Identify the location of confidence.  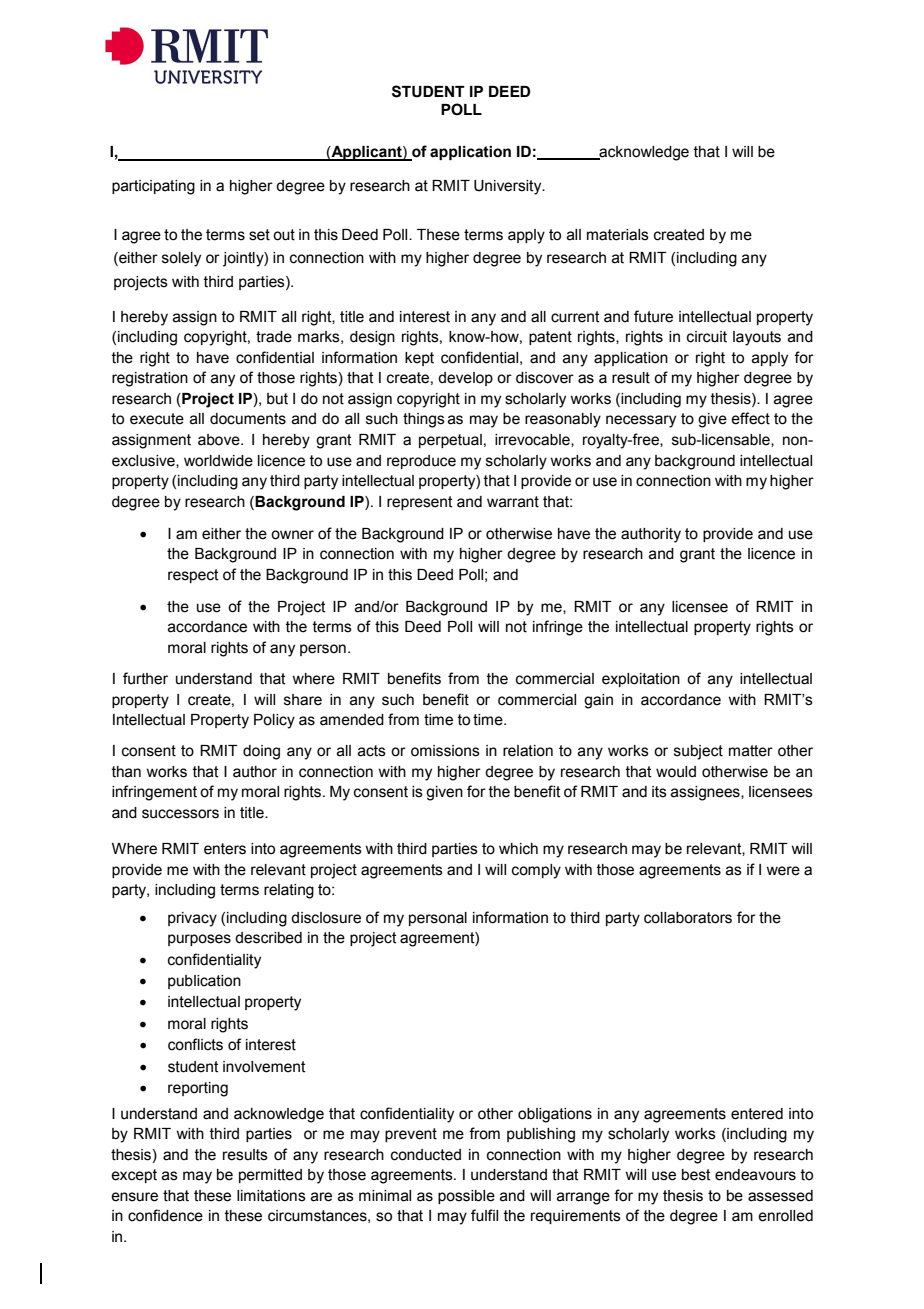
(165, 1215).
